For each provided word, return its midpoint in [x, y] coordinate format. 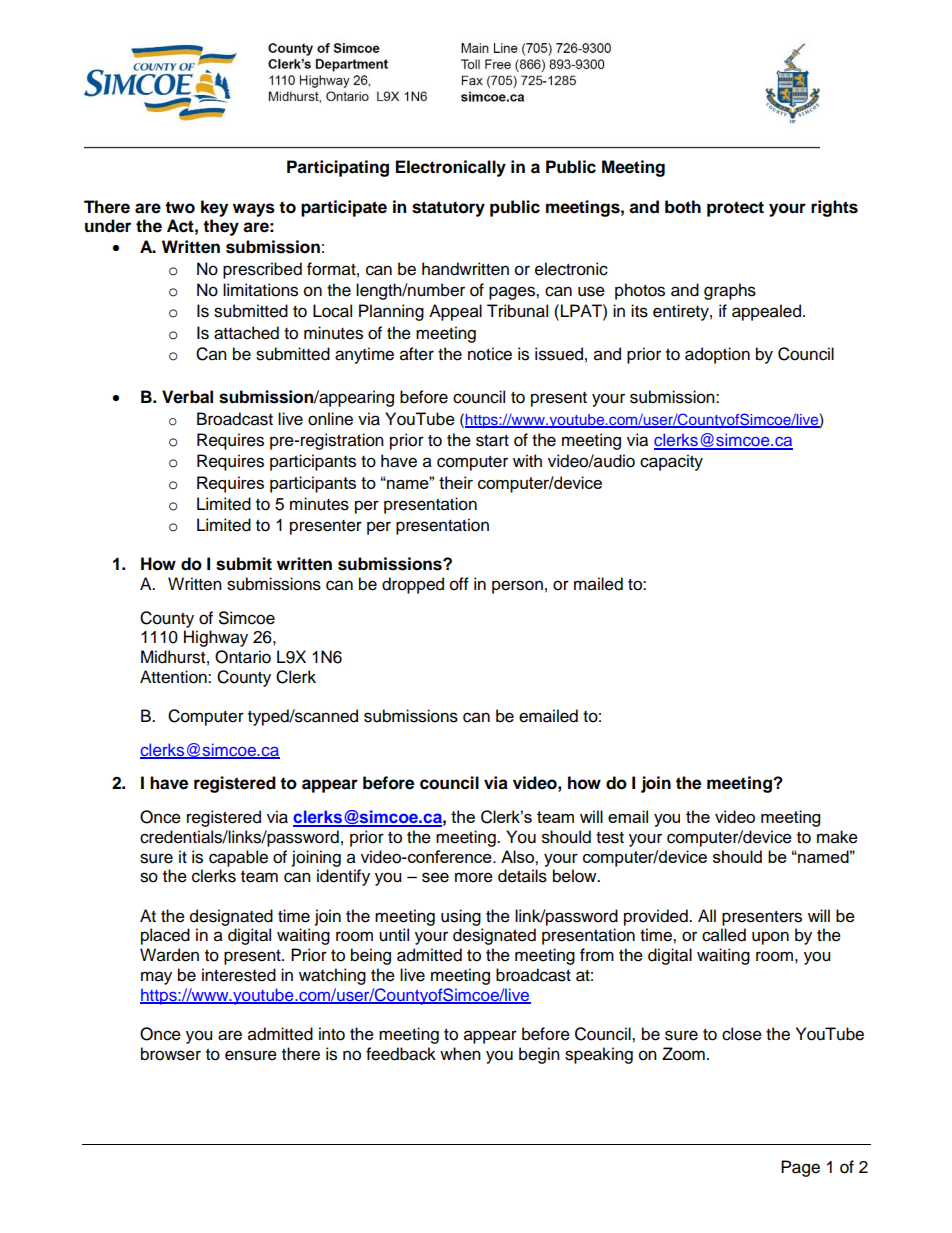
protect [735, 209]
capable [238, 858]
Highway [216, 638]
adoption [717, 355]
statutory [448, 209]
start [492, 441]
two [180, 207]
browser [171, 1054]
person [517, 587]
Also [518, 856]
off [459, 584]
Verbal [187, 397]
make [837, 837]
